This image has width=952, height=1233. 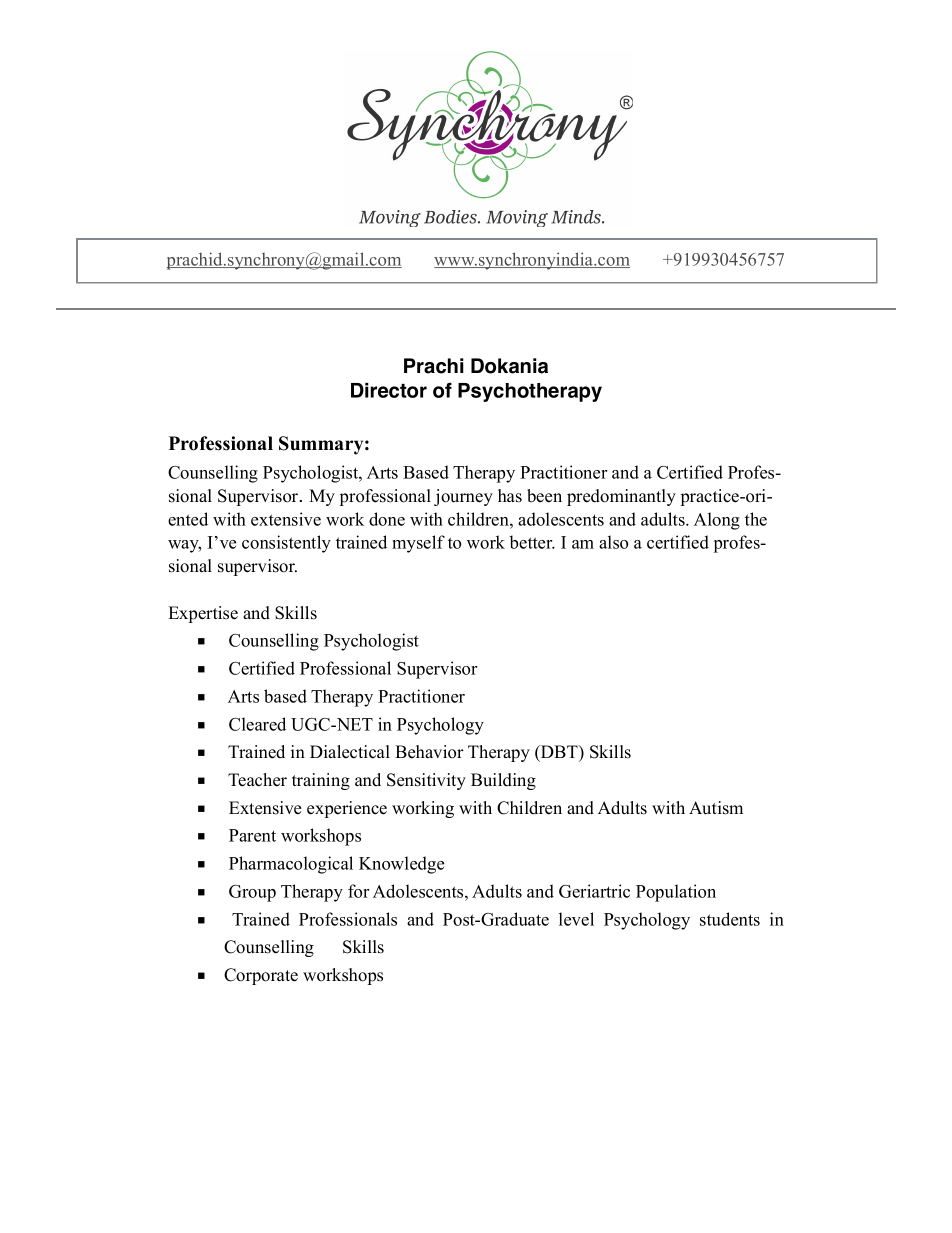 What do you see at coordinates (676, 893) in the image?
I see `Population` at bounding box center [676, 893].
